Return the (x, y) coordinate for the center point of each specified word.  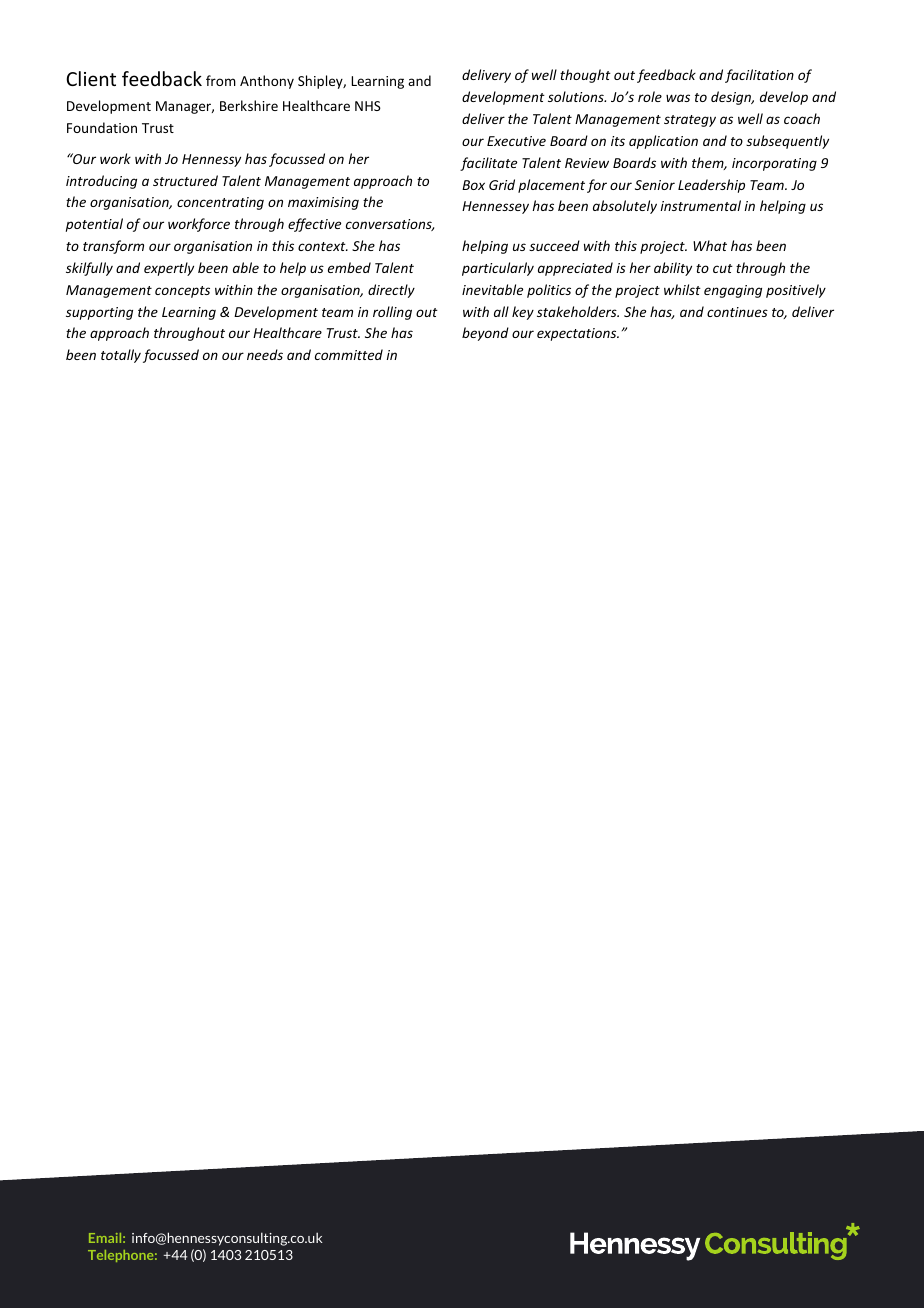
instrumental (700, 205)
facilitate (488, 164)
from (221, 80)
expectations (578, 334)
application (663, 142)
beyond (485, 334)
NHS (368, 106)
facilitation (759, 76)
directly (391, 291)
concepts (182, 292)
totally (121, 356)
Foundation (102, 127)
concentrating (220, 203)
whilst (682, 289)
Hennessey (495, 207)
